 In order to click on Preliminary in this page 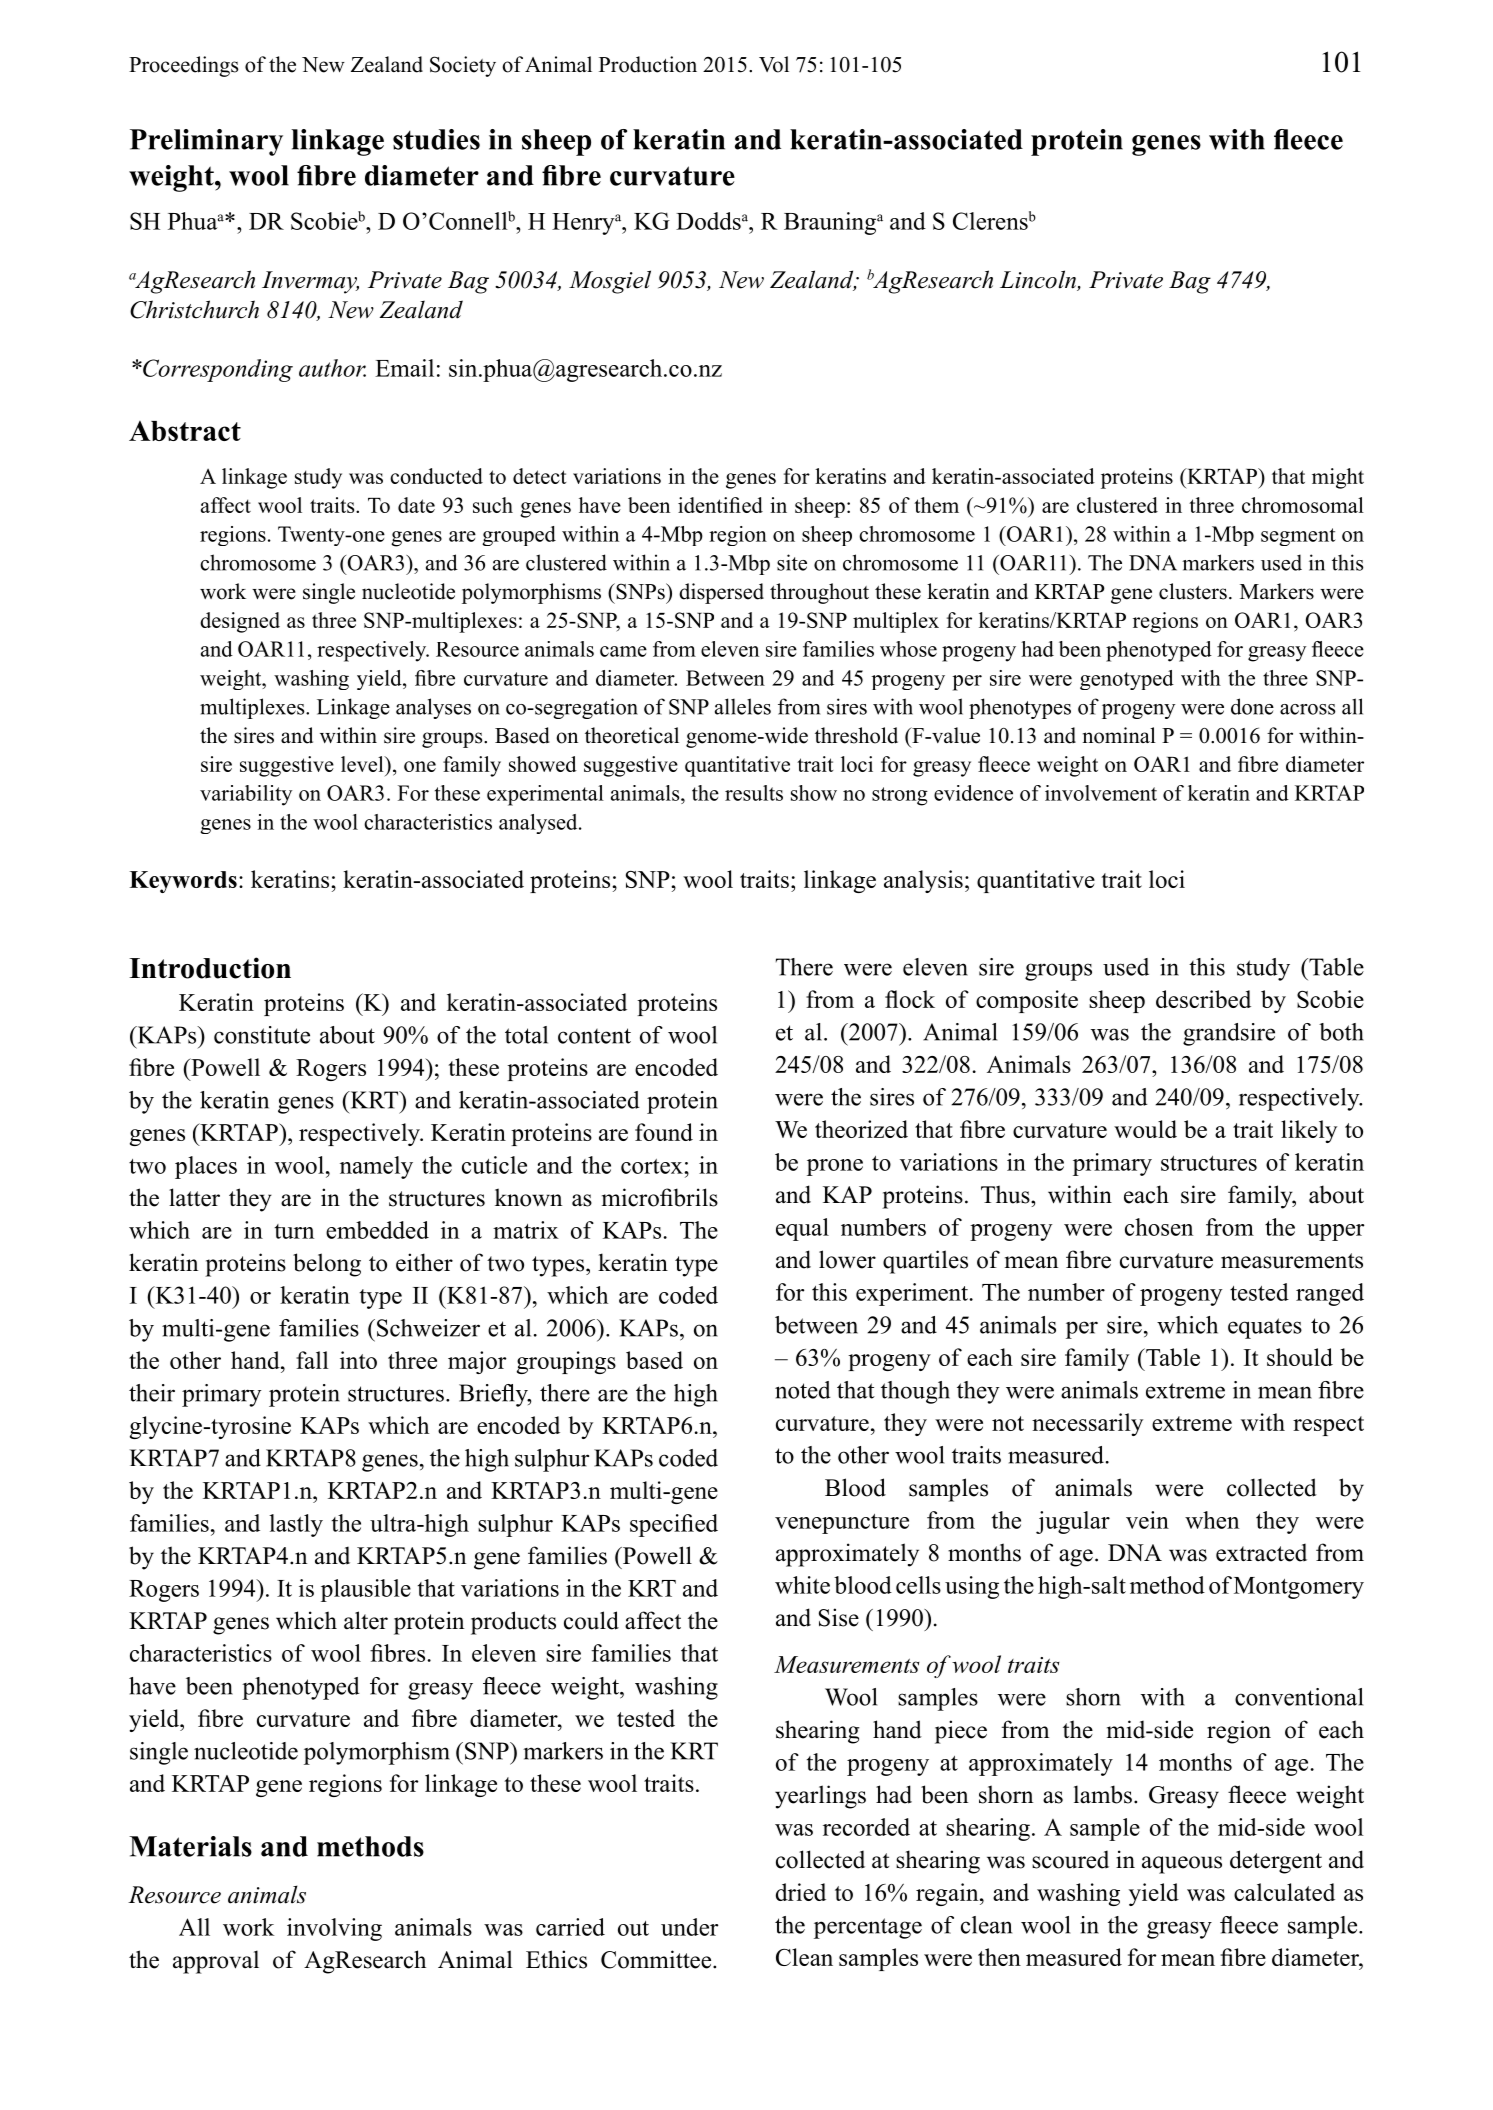, I will do `click(206, 142)`.
